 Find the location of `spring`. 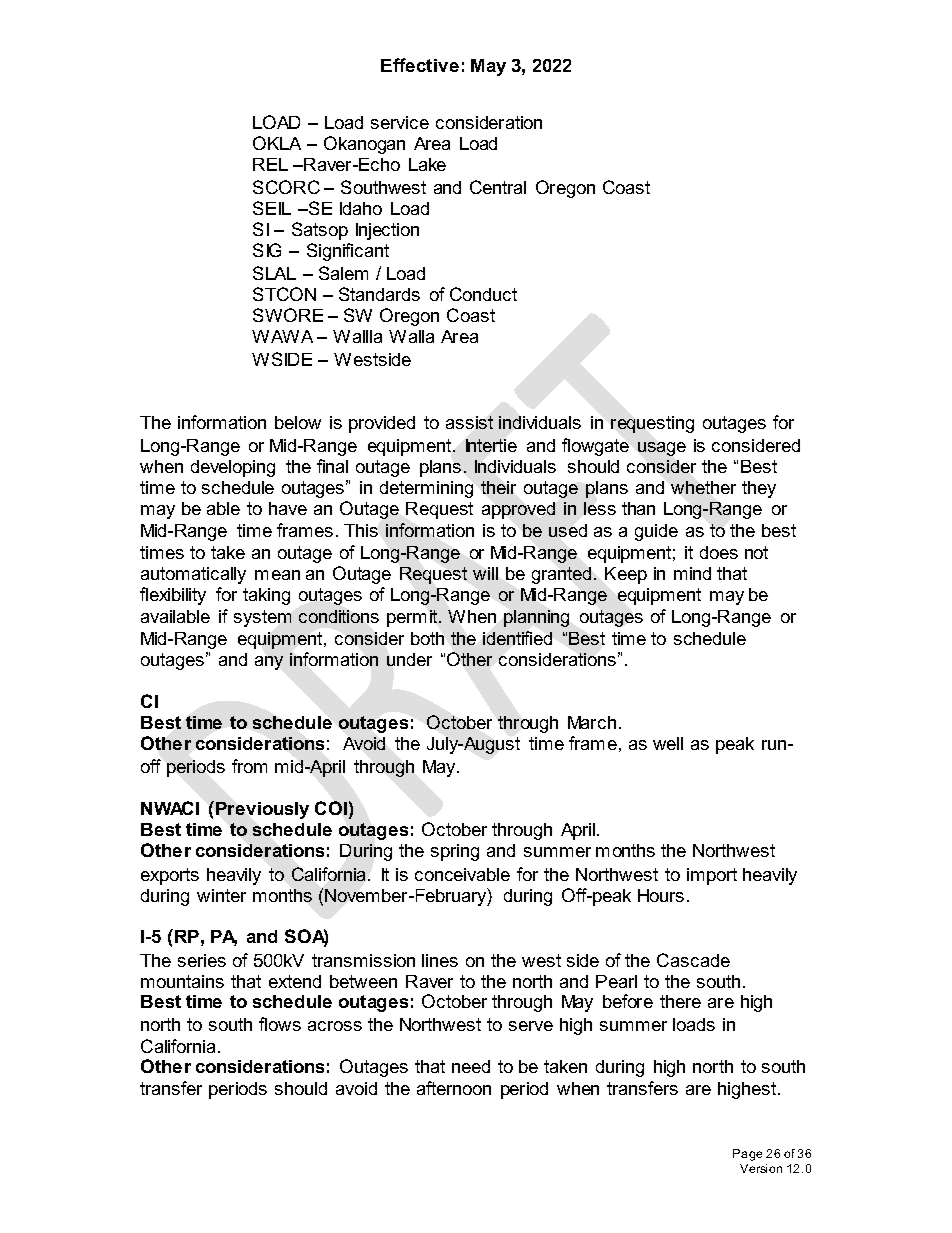

spring is located at coordinates (455, 852).
